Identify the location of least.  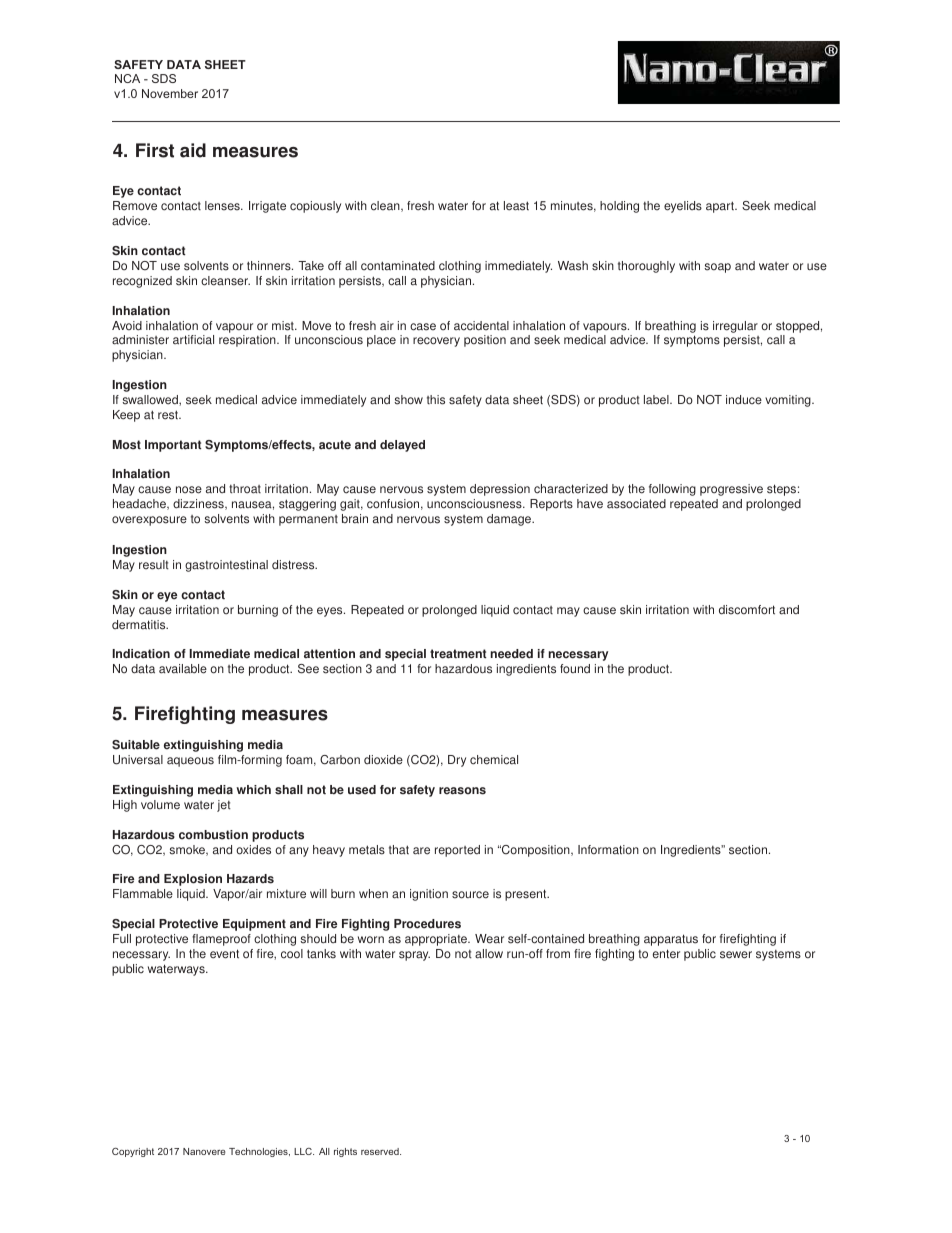
(516, 206).
